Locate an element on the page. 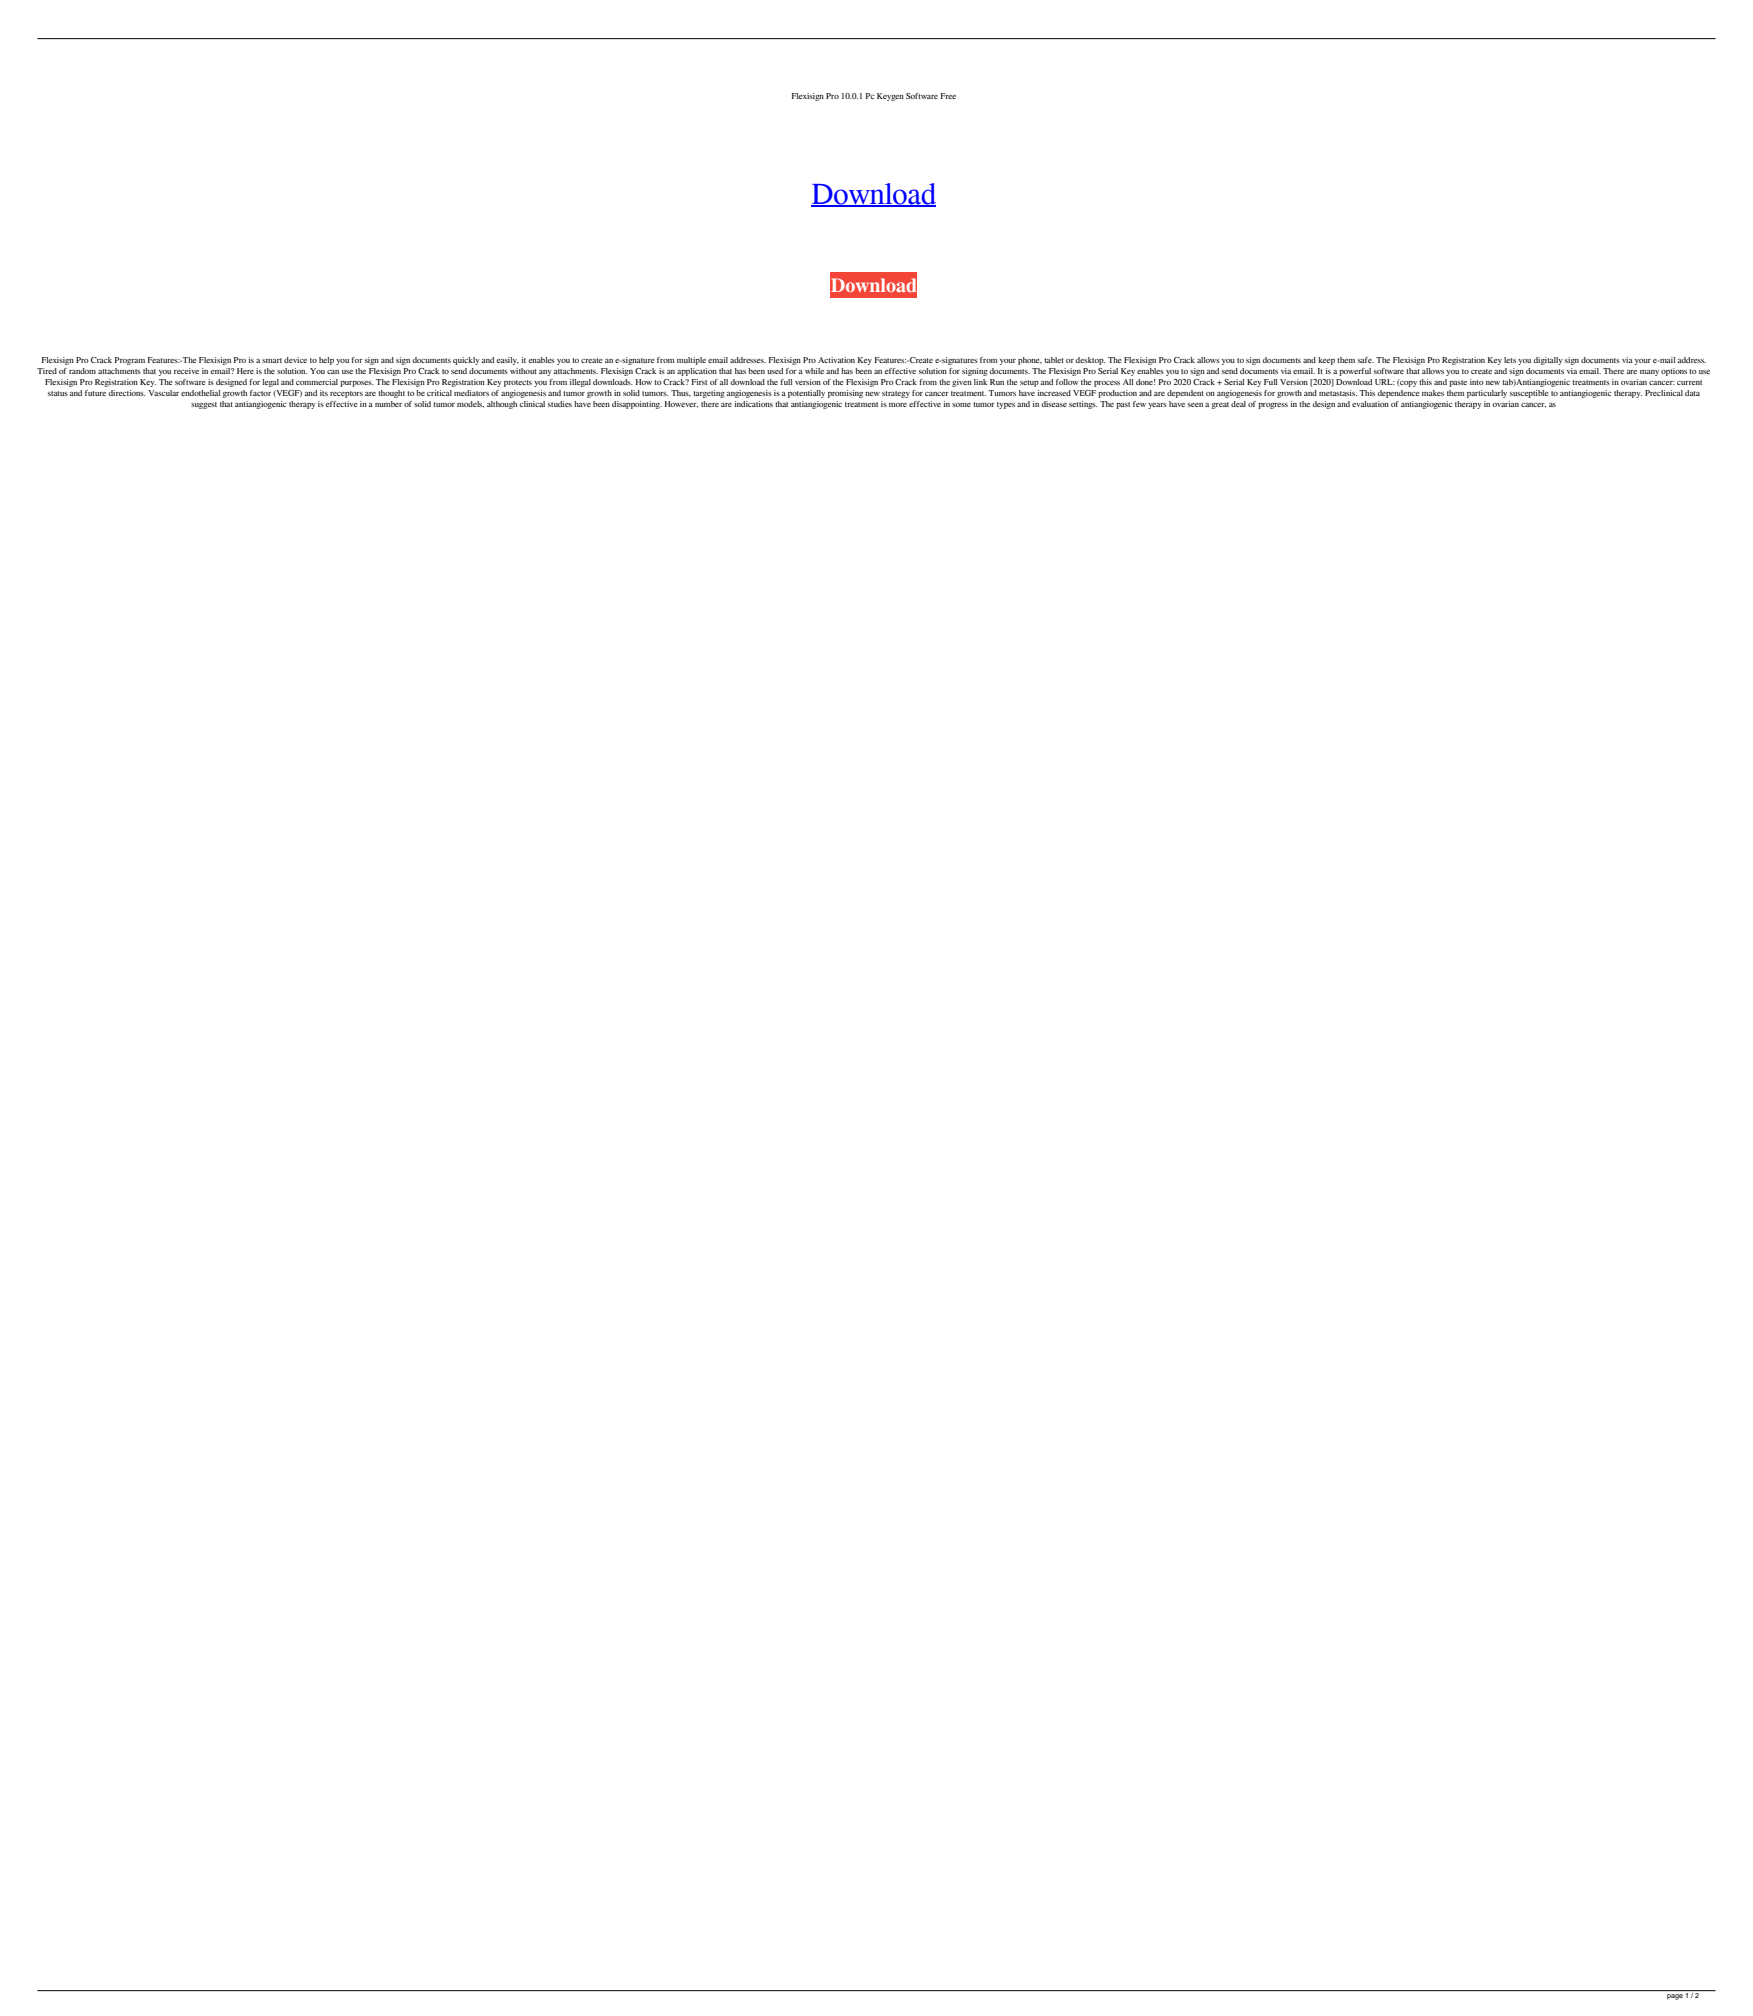  lets is located at coordinates (1510, 360).
